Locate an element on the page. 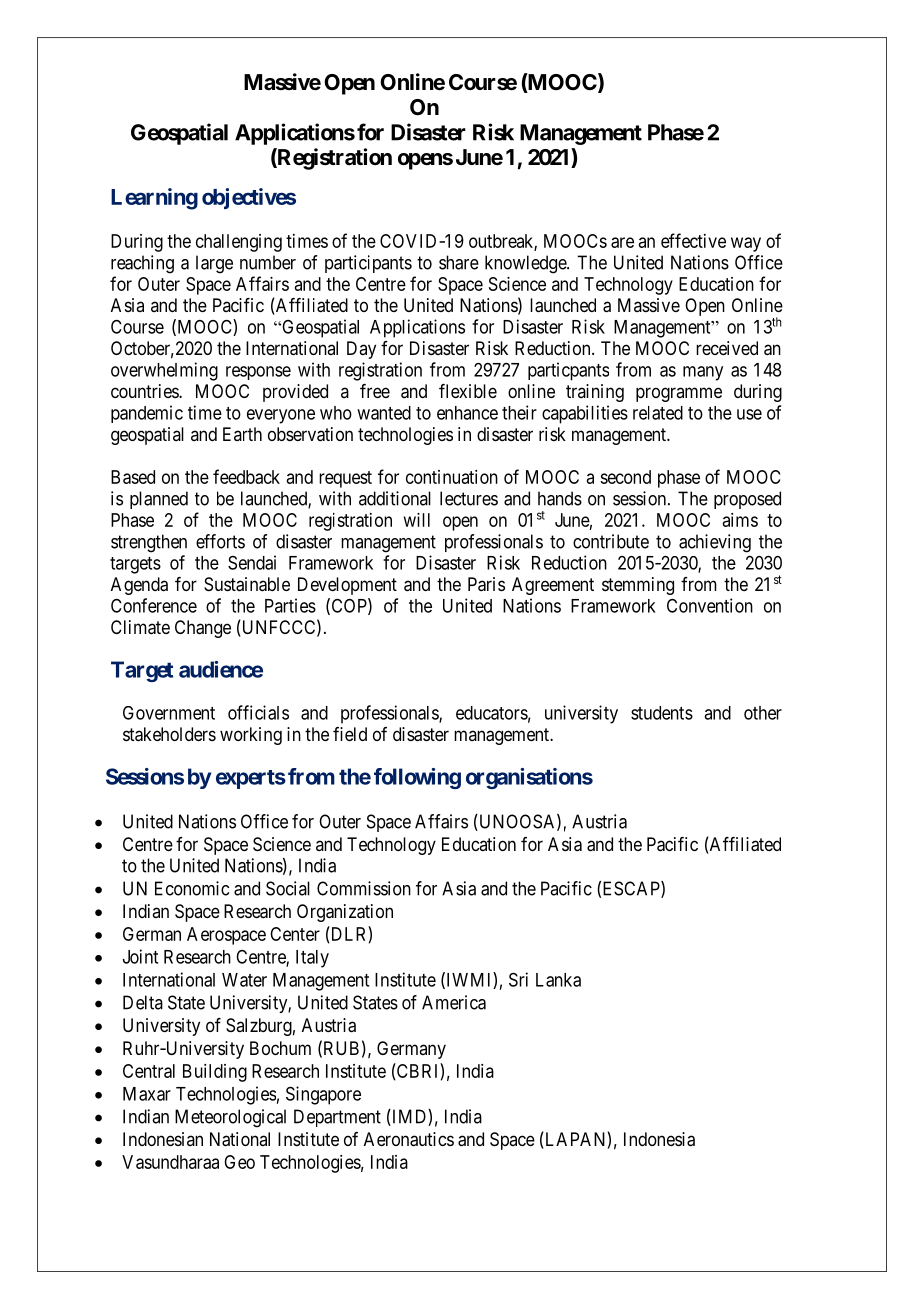 This image has width=924, height=1309. Aeronautics is located at coordinates (409, 1139).
